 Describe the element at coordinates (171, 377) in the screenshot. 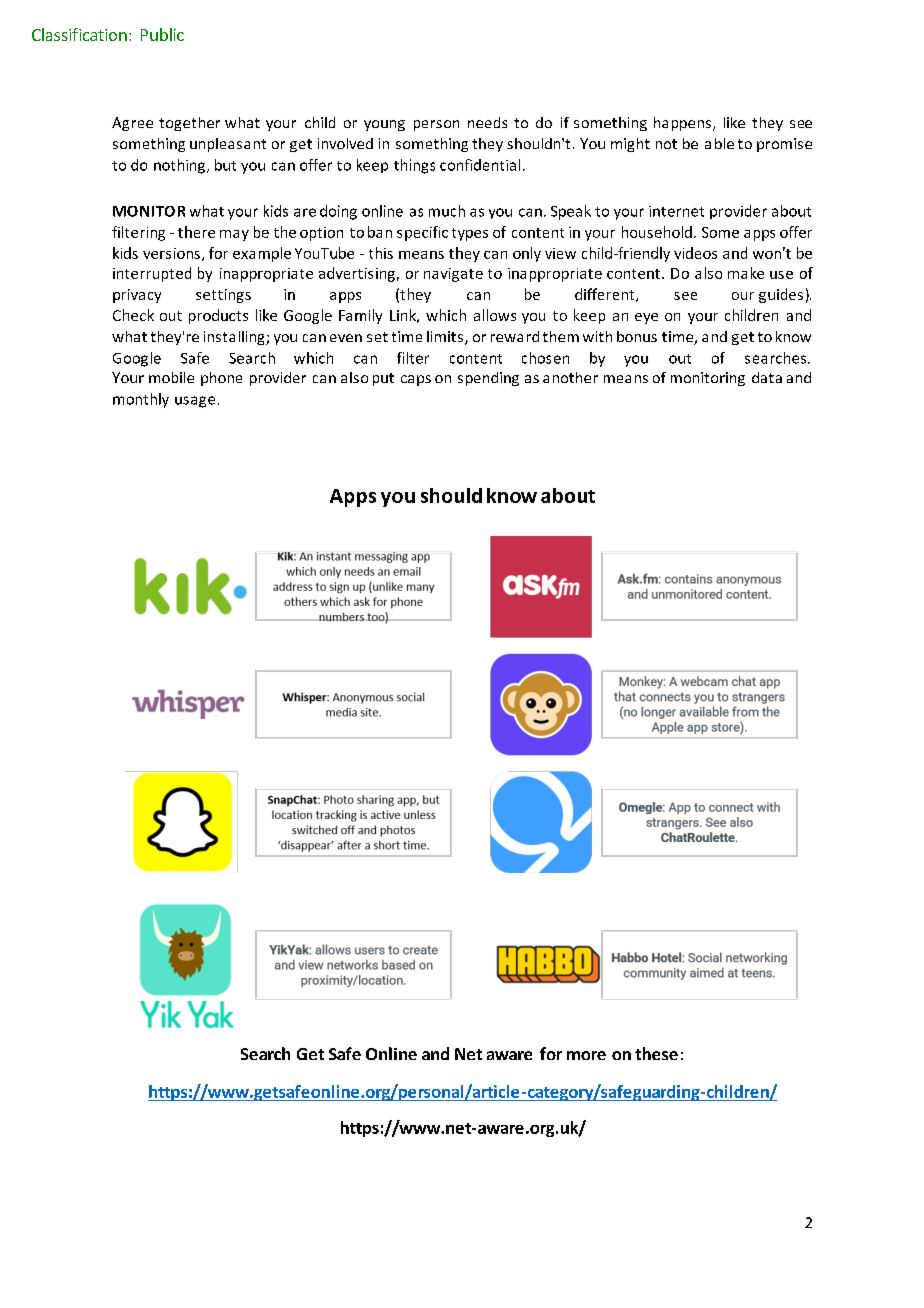

I see `mobile` at that location.
